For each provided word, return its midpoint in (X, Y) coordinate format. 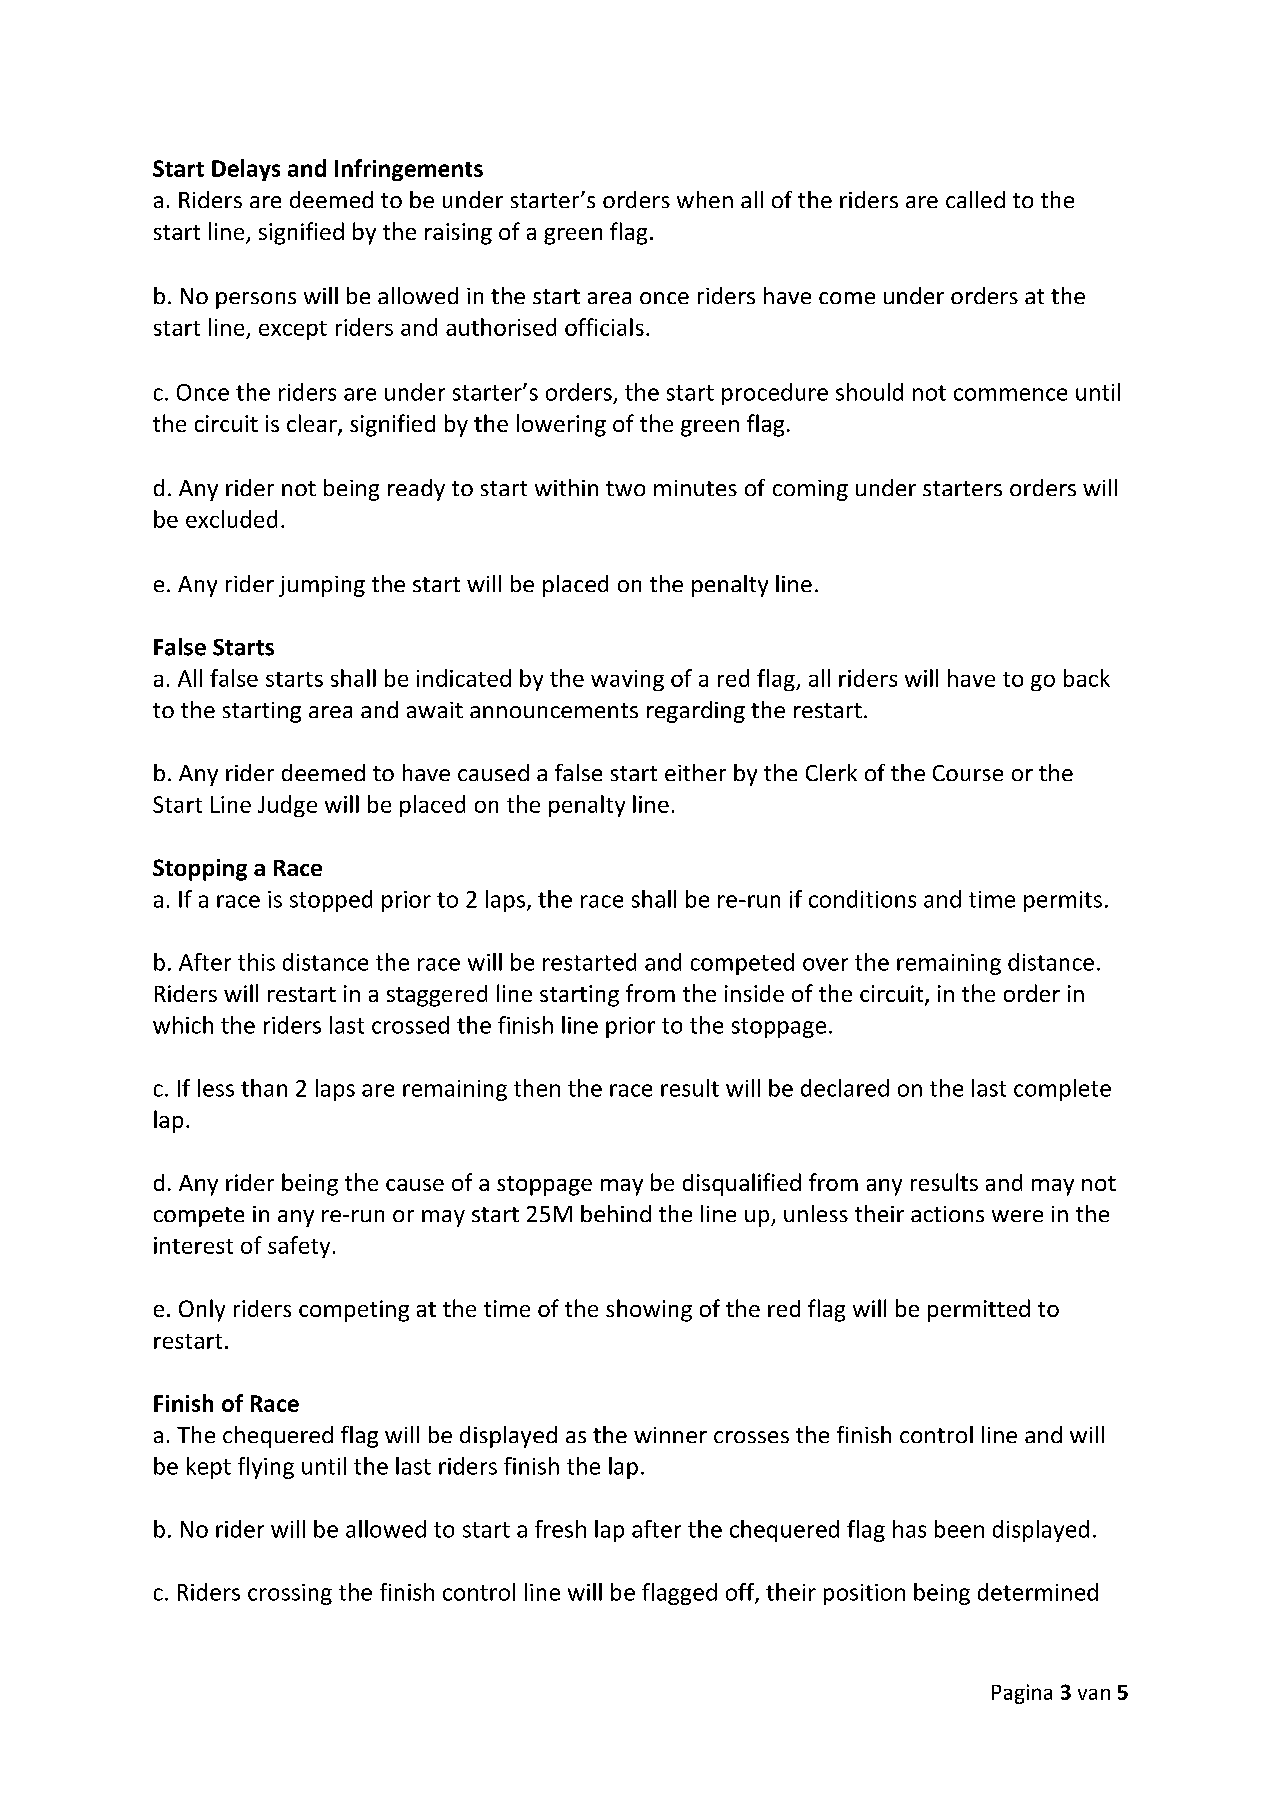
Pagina (1022, 1694)
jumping (322, 586)
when (705, 199)
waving (627, 680)
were (1017, 1216)
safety (299, 1247)
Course (968, 773)
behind (616, 1213)
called (975, 199)
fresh (560, 1529)
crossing (290, 1594)
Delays (246, 170)
